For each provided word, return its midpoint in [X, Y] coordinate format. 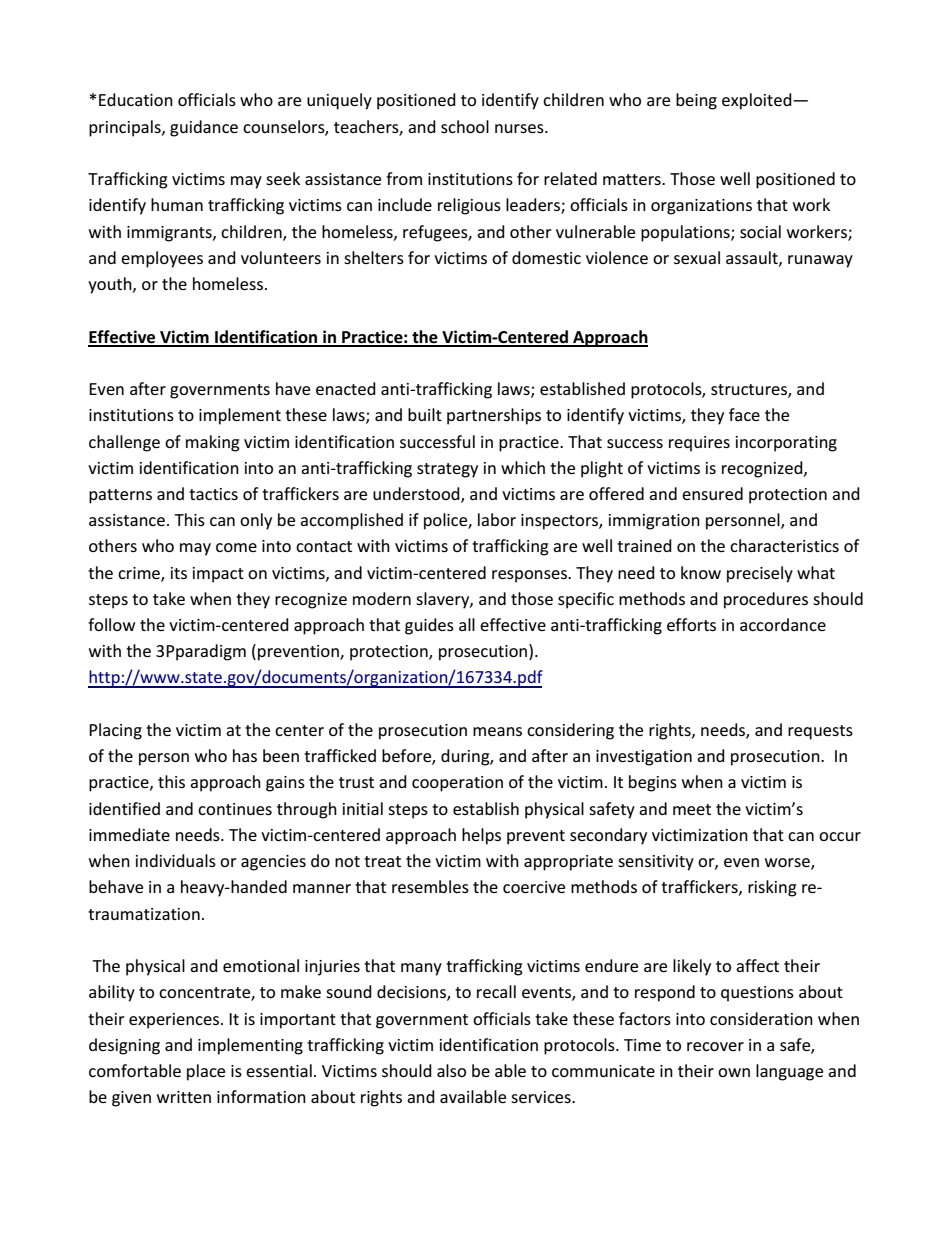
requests [820, 732]
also [451, 1070]
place [206, 1072]
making [213, 443]
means [497, 731]
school [465, 126]
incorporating [786, 444]
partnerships [494, 416]
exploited [758, 101]
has [245, 755]
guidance [204, 128]
